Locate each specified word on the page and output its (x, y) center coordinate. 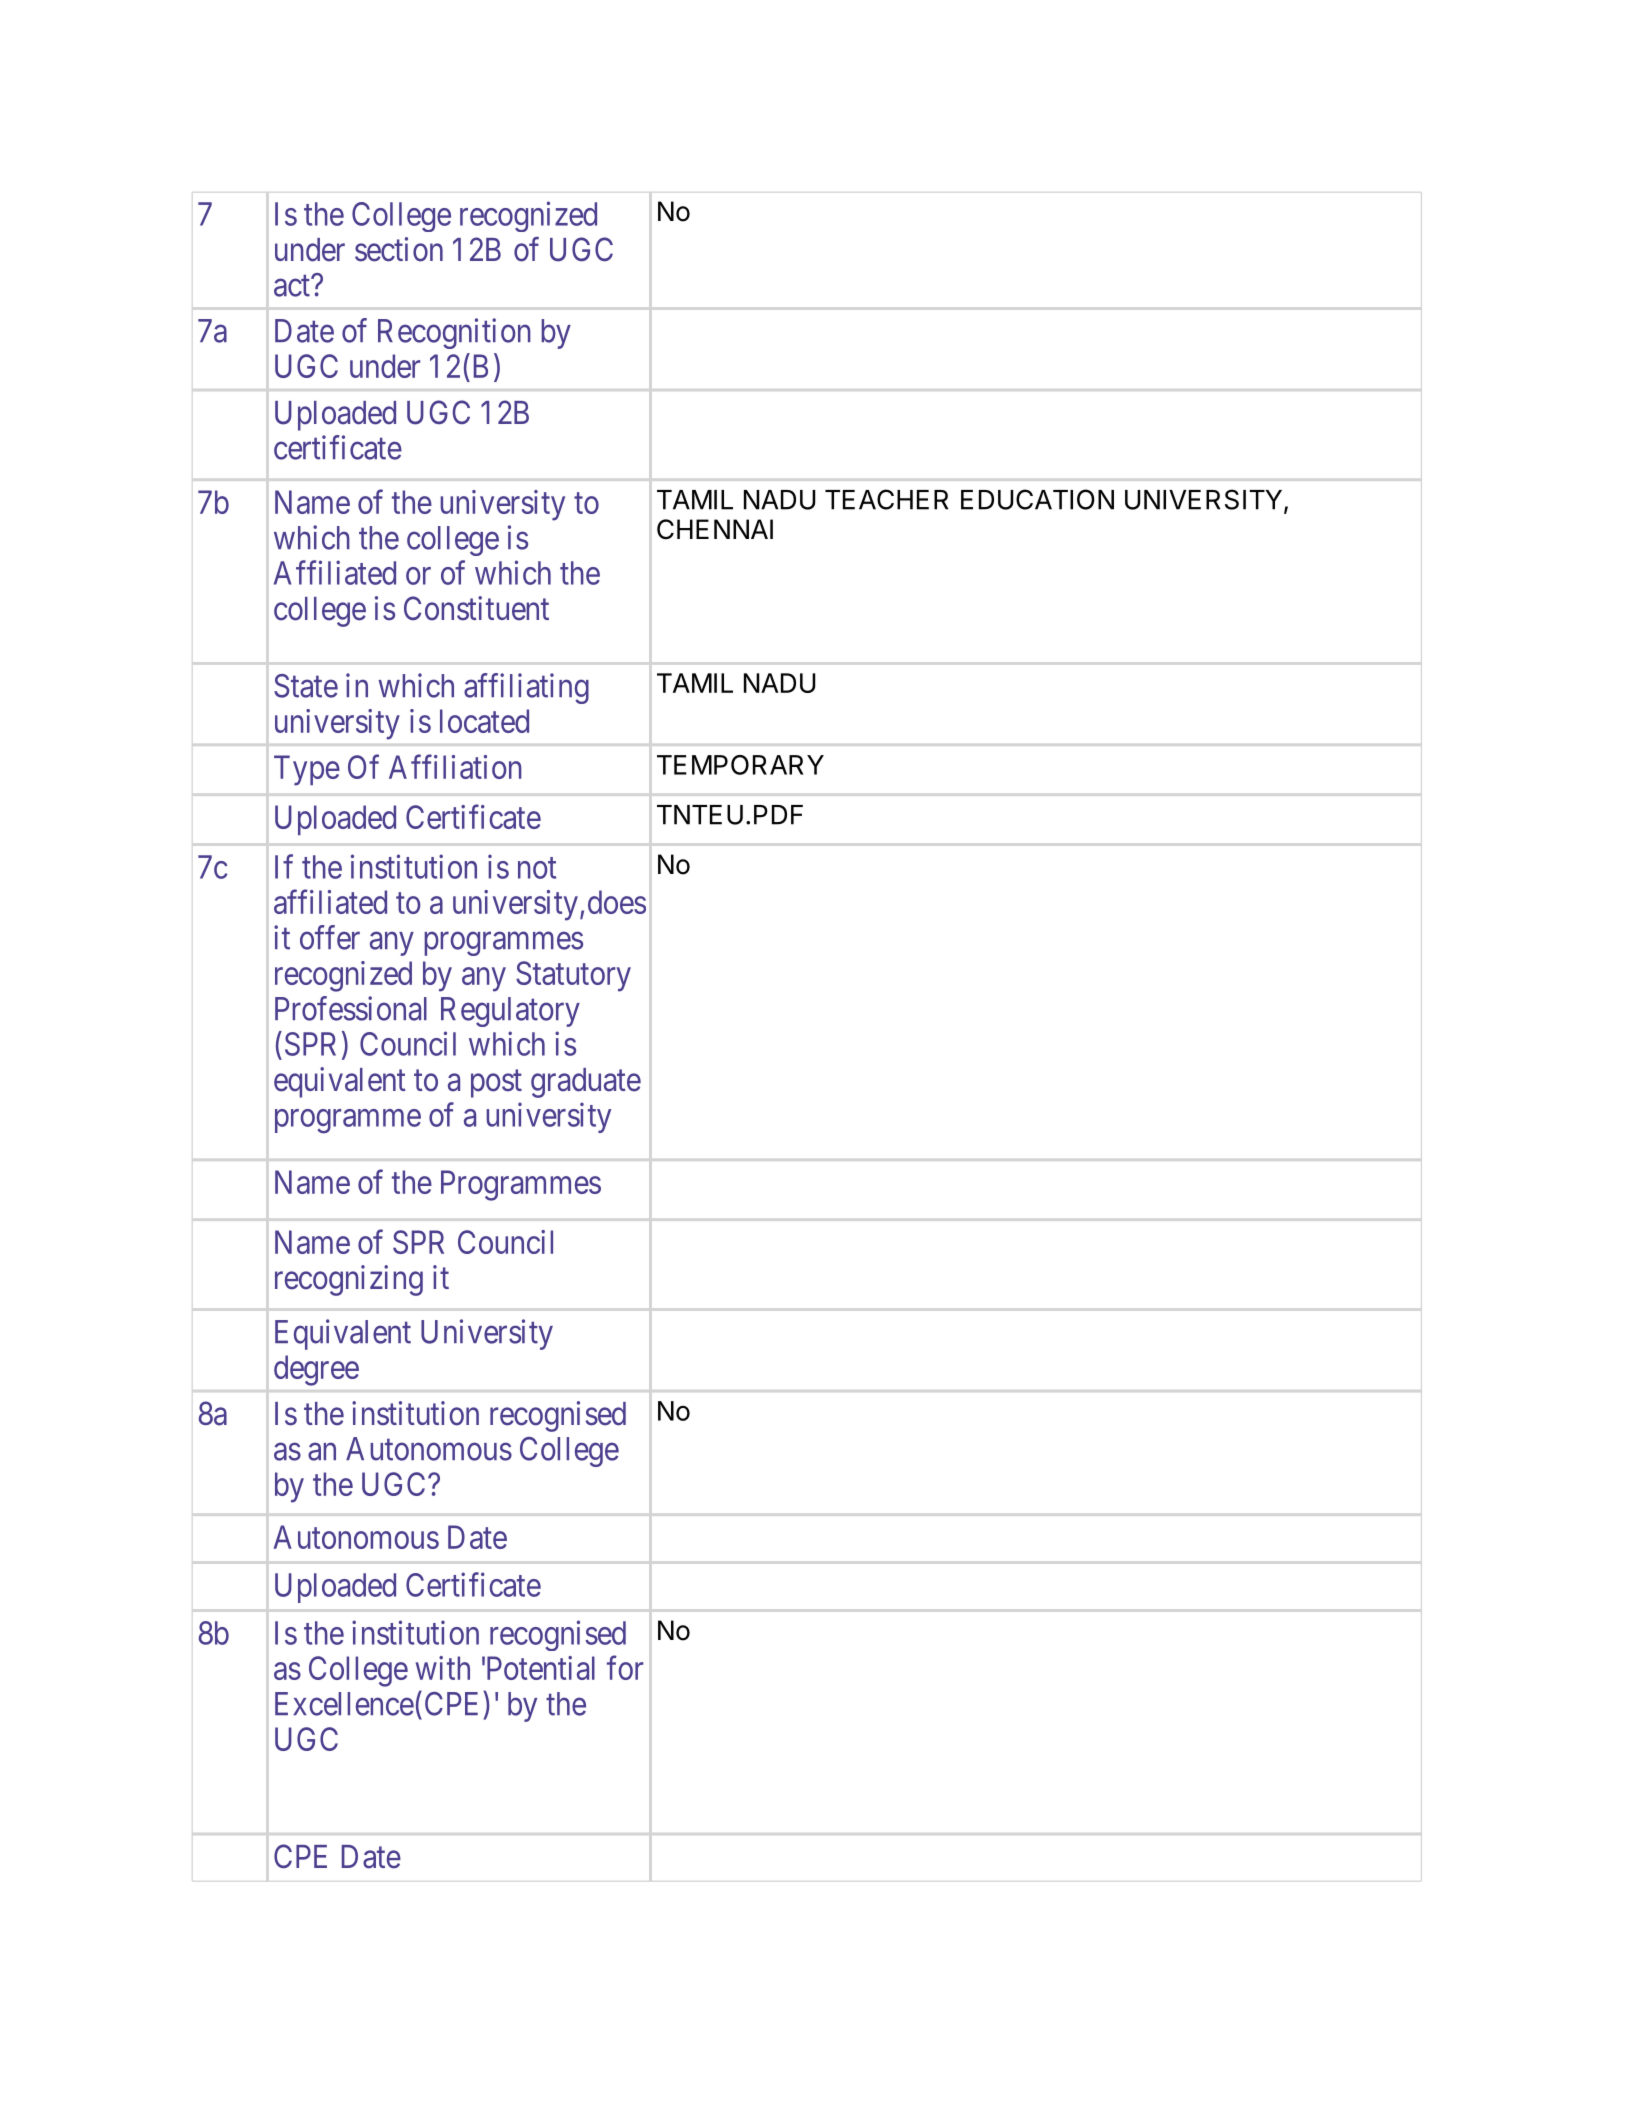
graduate (586, 1083)
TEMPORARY (740, 765)
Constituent (476, 608)
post (496, 1084)
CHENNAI (715, 529)
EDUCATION (1037, 499)
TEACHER (886, 499)
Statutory (573, 976)
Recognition (454, 333)
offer (330, 937)
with (443, 1668)
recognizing (349, 1280)
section (399, 249)
